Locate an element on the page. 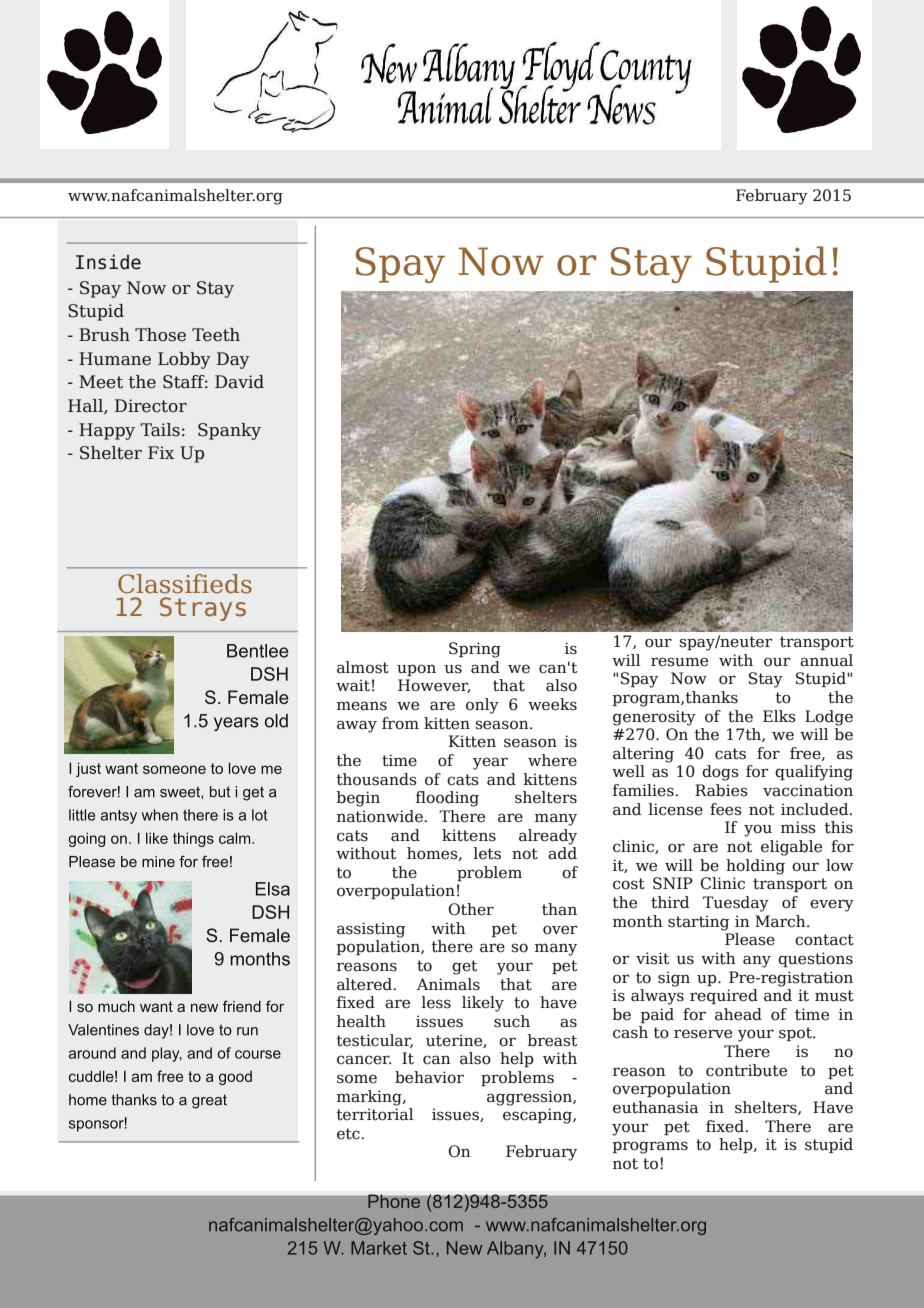 The image size is (924, 1308). Classifieds is located at coordinates (185, 584).
